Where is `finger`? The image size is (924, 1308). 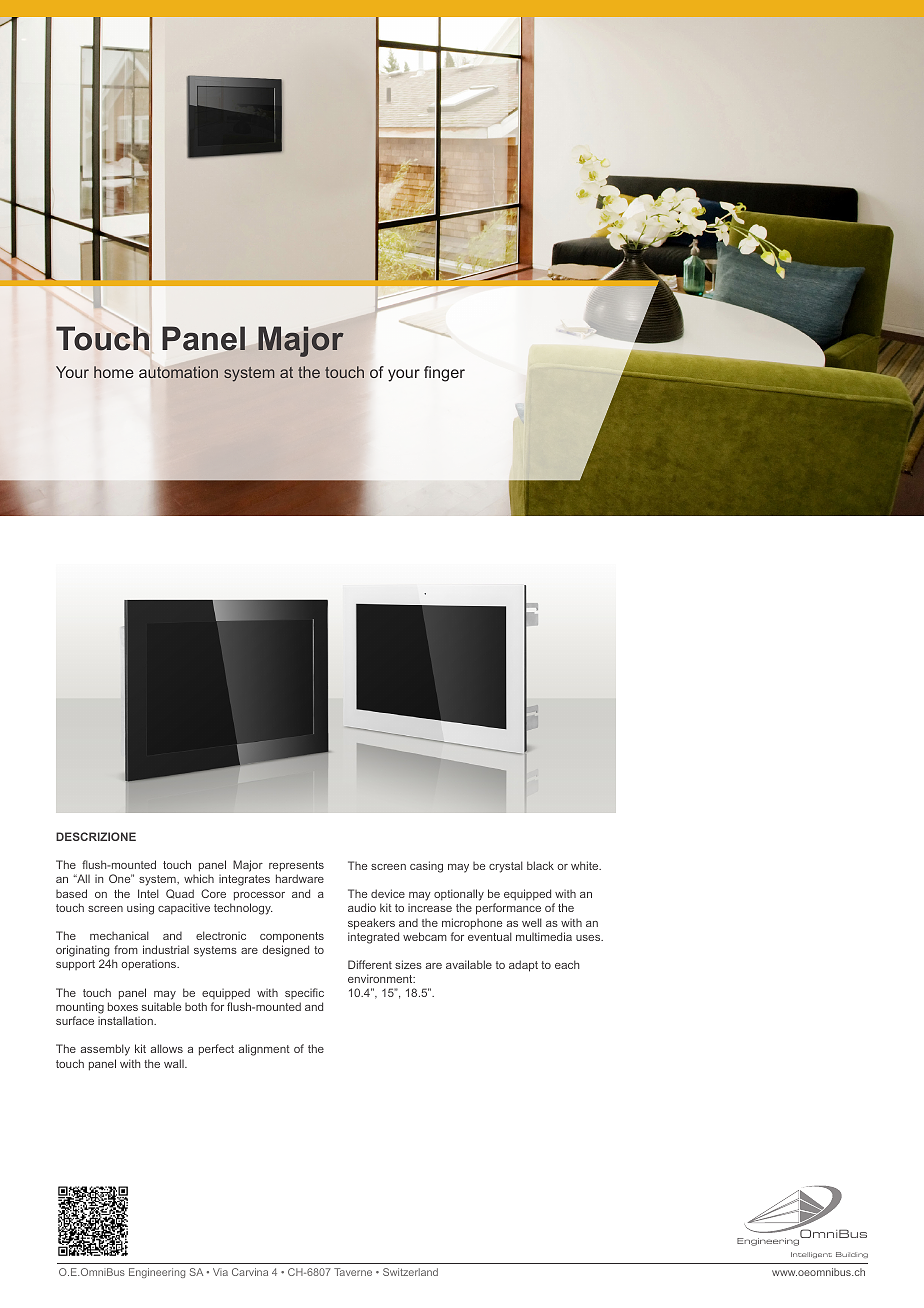 finger is located at coordinates (444, 374).
